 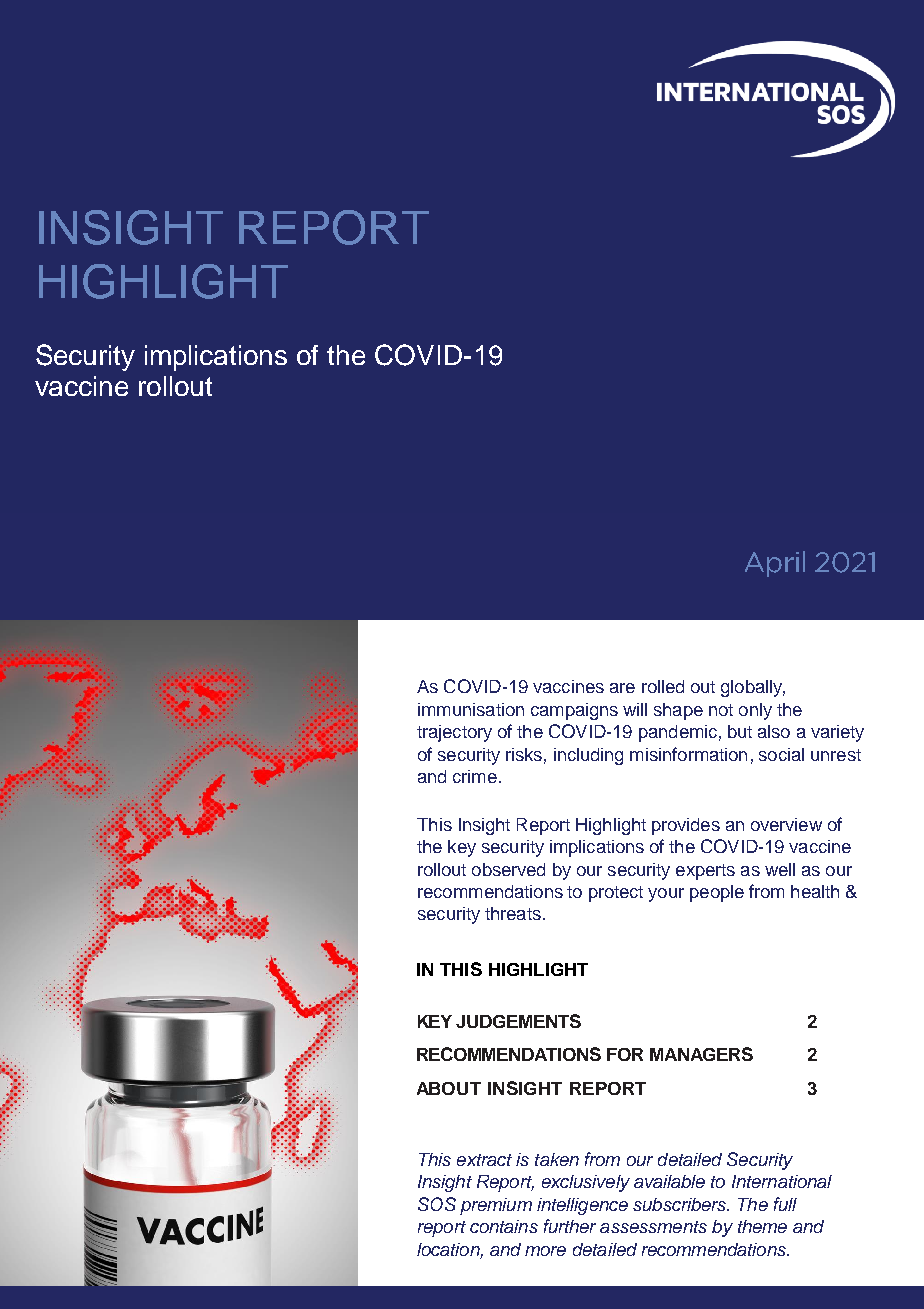 I want to click on International, so click(x=782, y=1181).
